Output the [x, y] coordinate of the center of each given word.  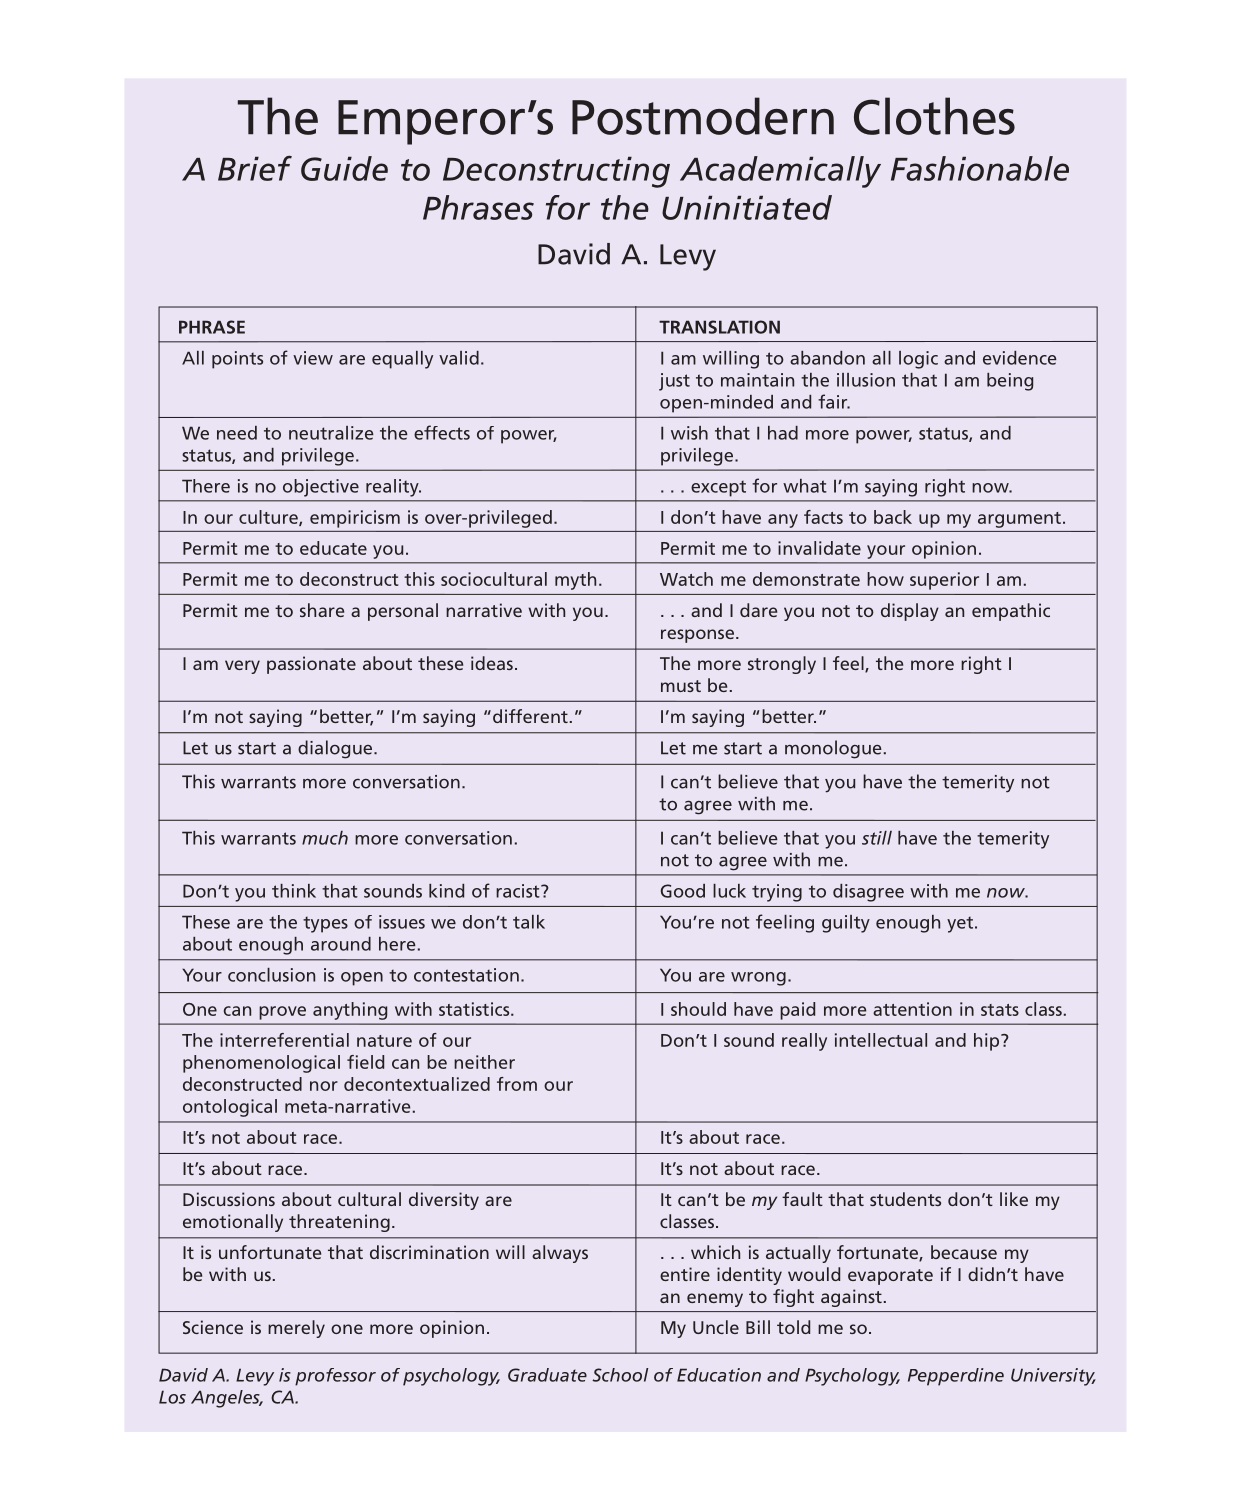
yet [961, 925]
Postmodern [703, 116]
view [313, 358]
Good [683, 891]
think [294, 891]
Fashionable [980, 168]
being [1010, 382]
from [517, 1084]
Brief [255, 168]
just [674, 382]
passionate [311, 665]
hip [988, 1042]
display [910, 612]
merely [296, 1329]
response [697, 636]
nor [324, 1086]
